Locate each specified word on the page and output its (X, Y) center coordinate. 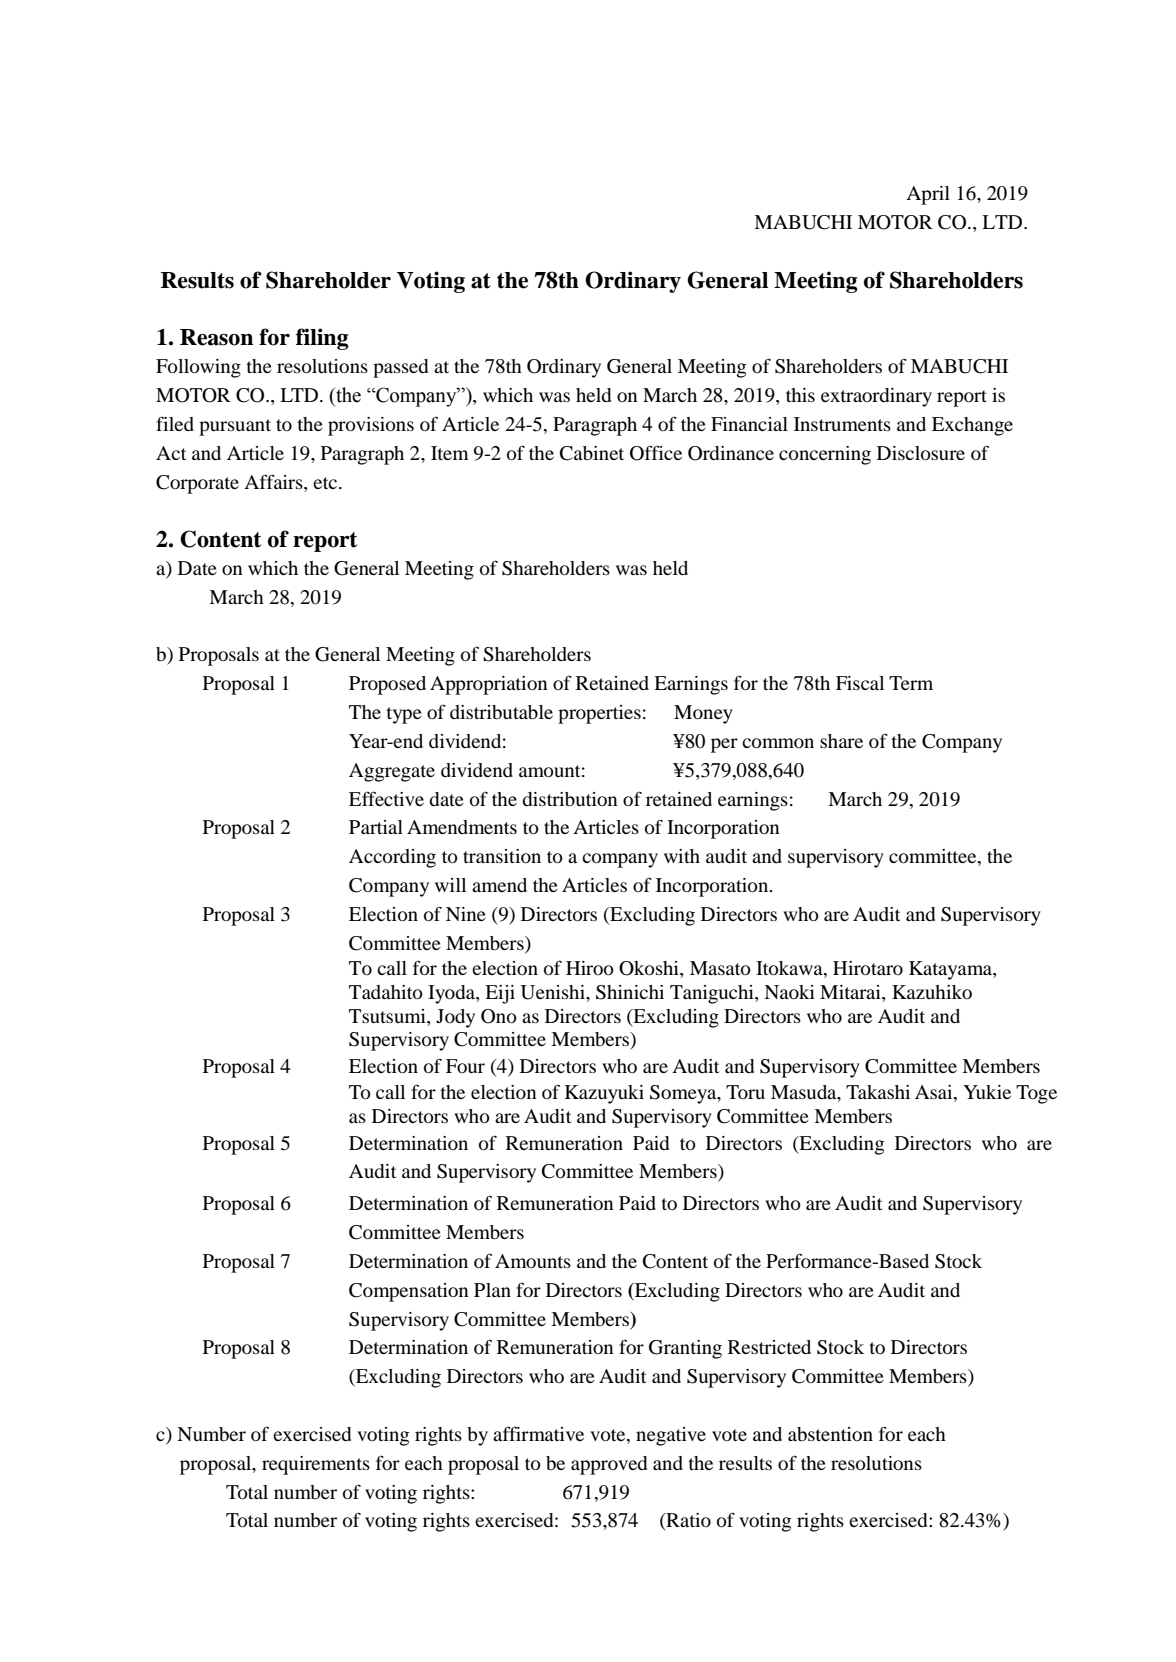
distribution (570, 799)
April (928, 195)
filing (322, 339)
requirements (316, 1465)
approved (609, 1465)
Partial (376, 827)
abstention (830, 1434)
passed (400, 368)
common (778, 743)
